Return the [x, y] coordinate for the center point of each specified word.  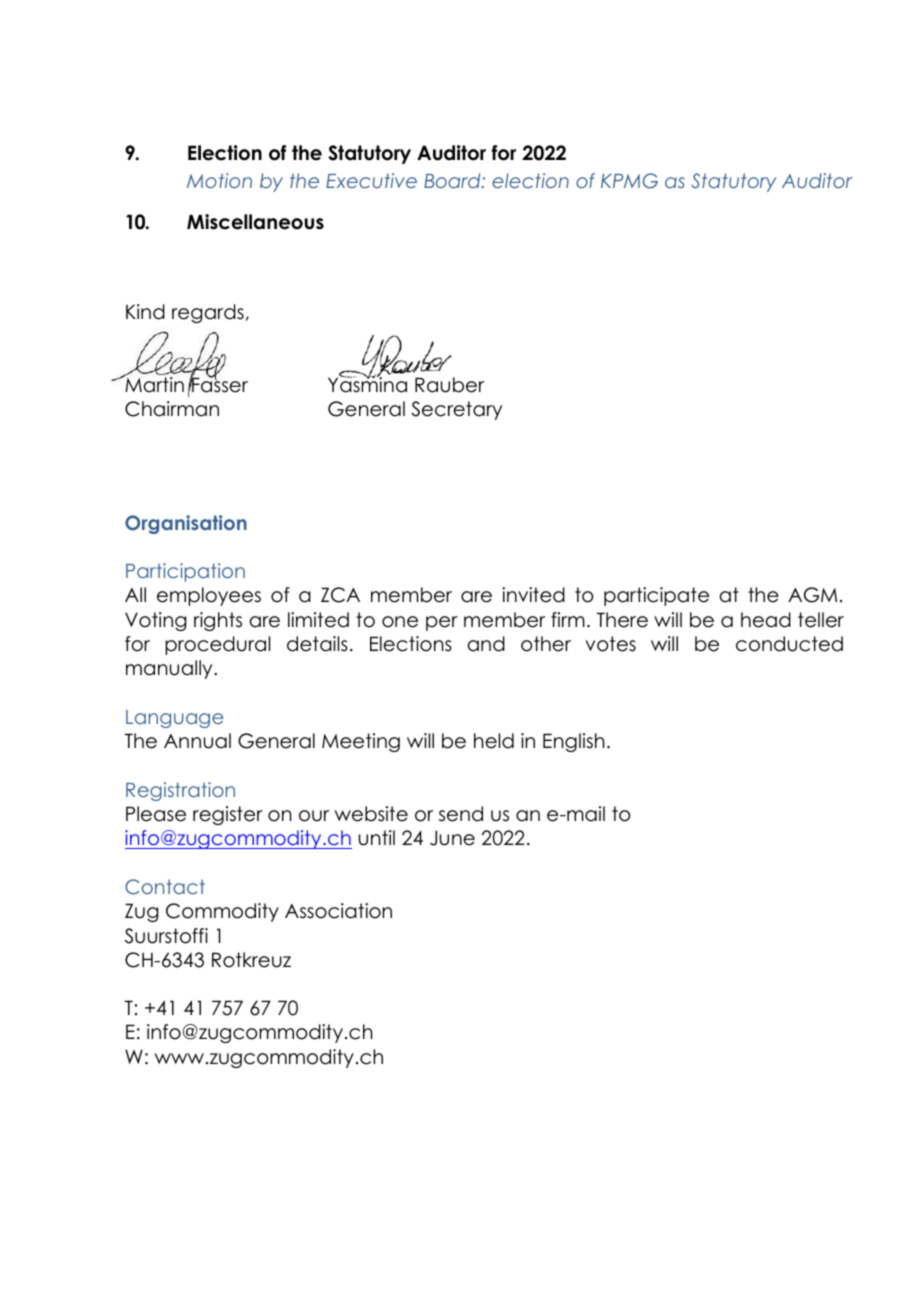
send [461, 814]
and [486, 644]
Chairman [172, 409]
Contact [165, 887]
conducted [789, 644]
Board [453, 180]
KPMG [629, 181]
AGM [812, 595]
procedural [217, 645]
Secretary [456, 410]
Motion [219, 180]
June [452, 838]
